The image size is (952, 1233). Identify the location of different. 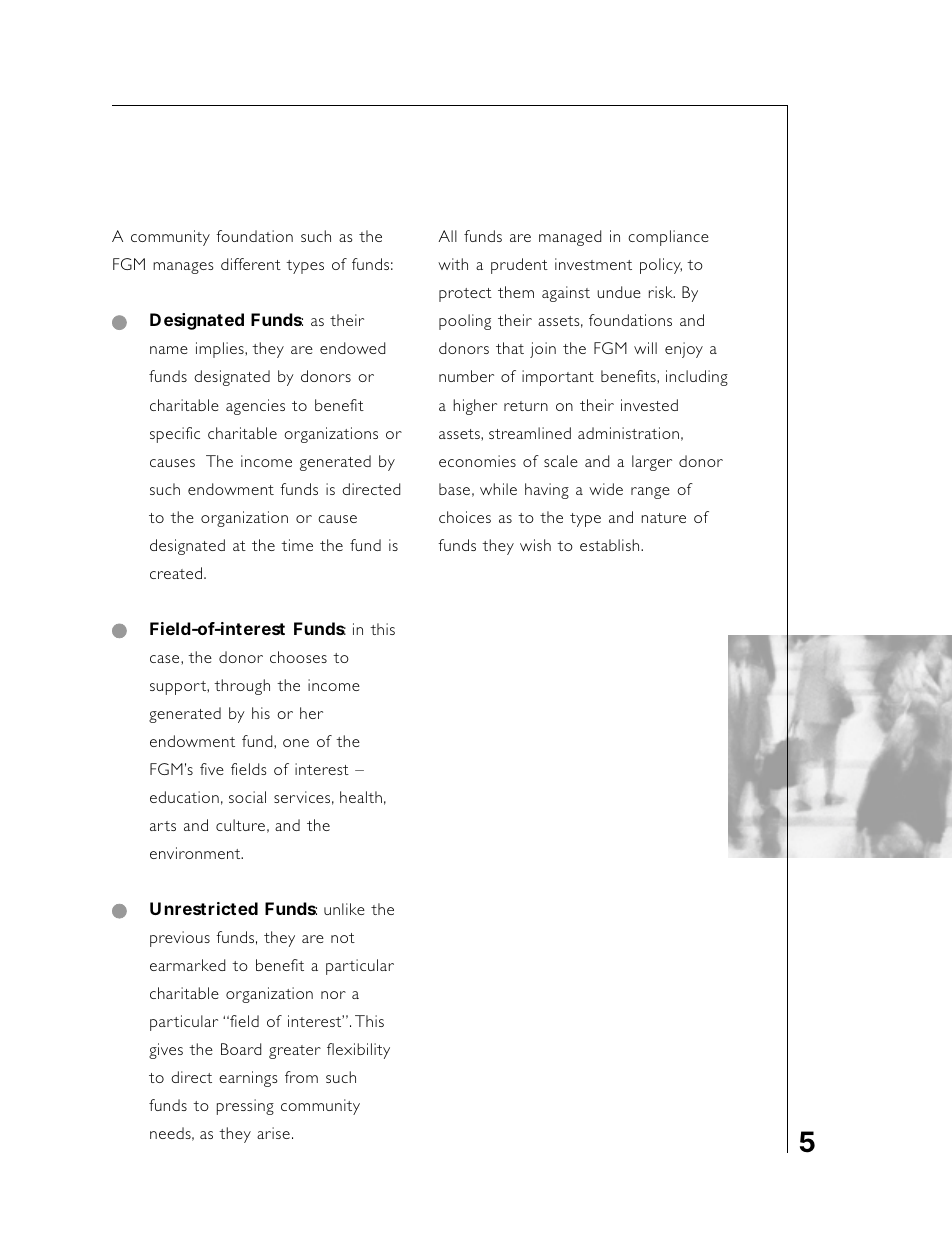
(251, 264).
